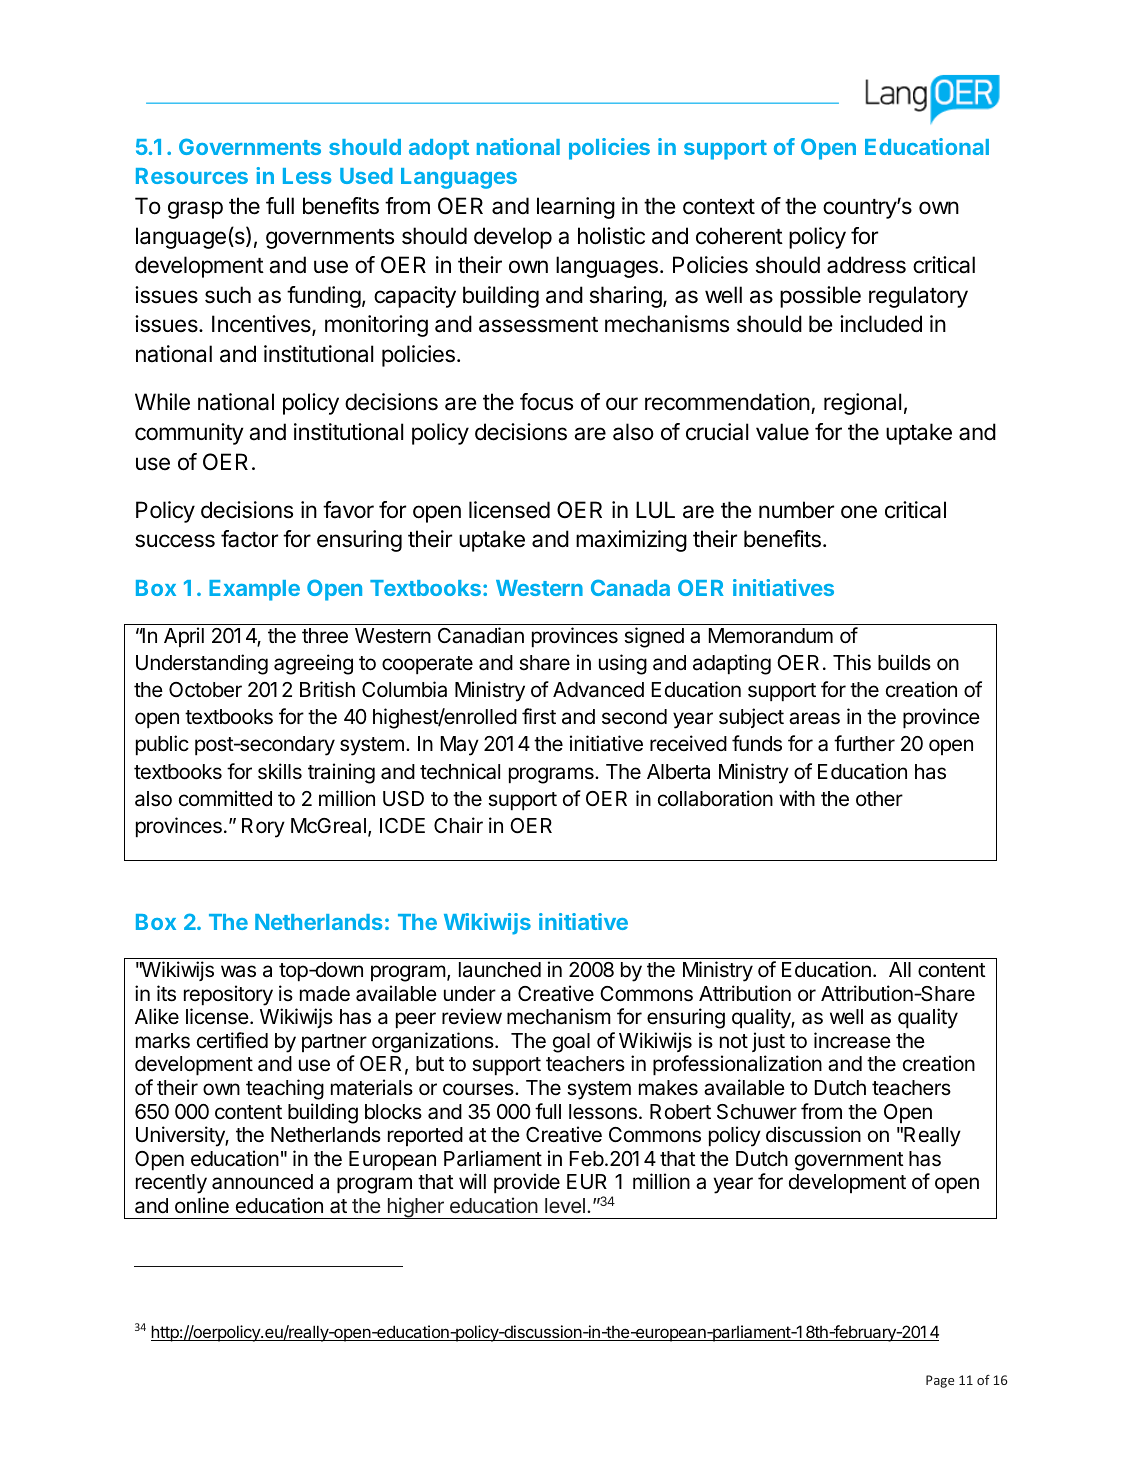 This screenshot has width=1142, height=1478. Describe the element at coordinates (539, 716) in the screenshot. I see `first` at that location.
